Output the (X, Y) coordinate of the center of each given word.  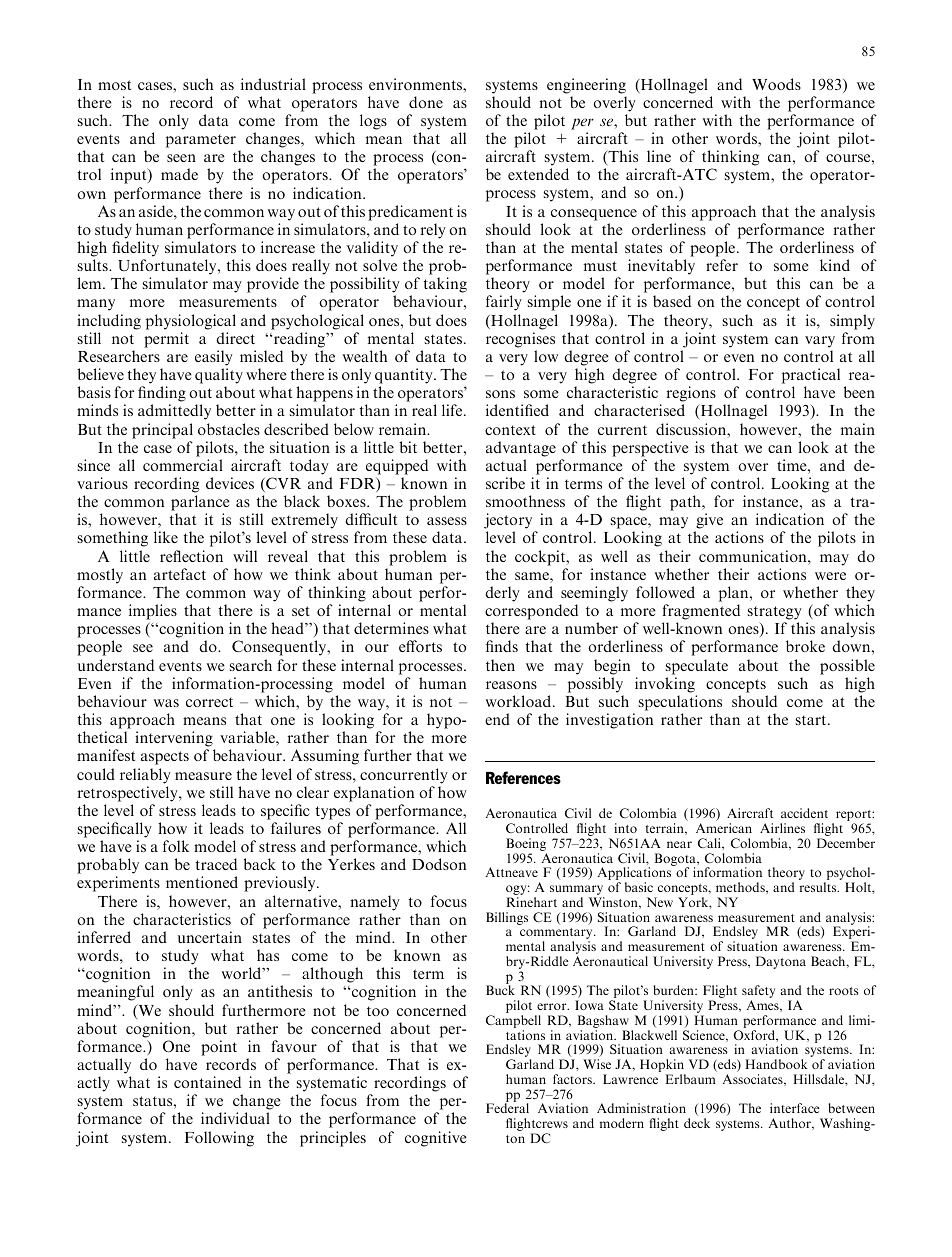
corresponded (531, 612)
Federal (507, 1108)
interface (795, 1108)
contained (207, 1082)
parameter (201, 141)
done (426, 102)
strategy (775, 613)
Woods (776, 84)
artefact (180, 574)
